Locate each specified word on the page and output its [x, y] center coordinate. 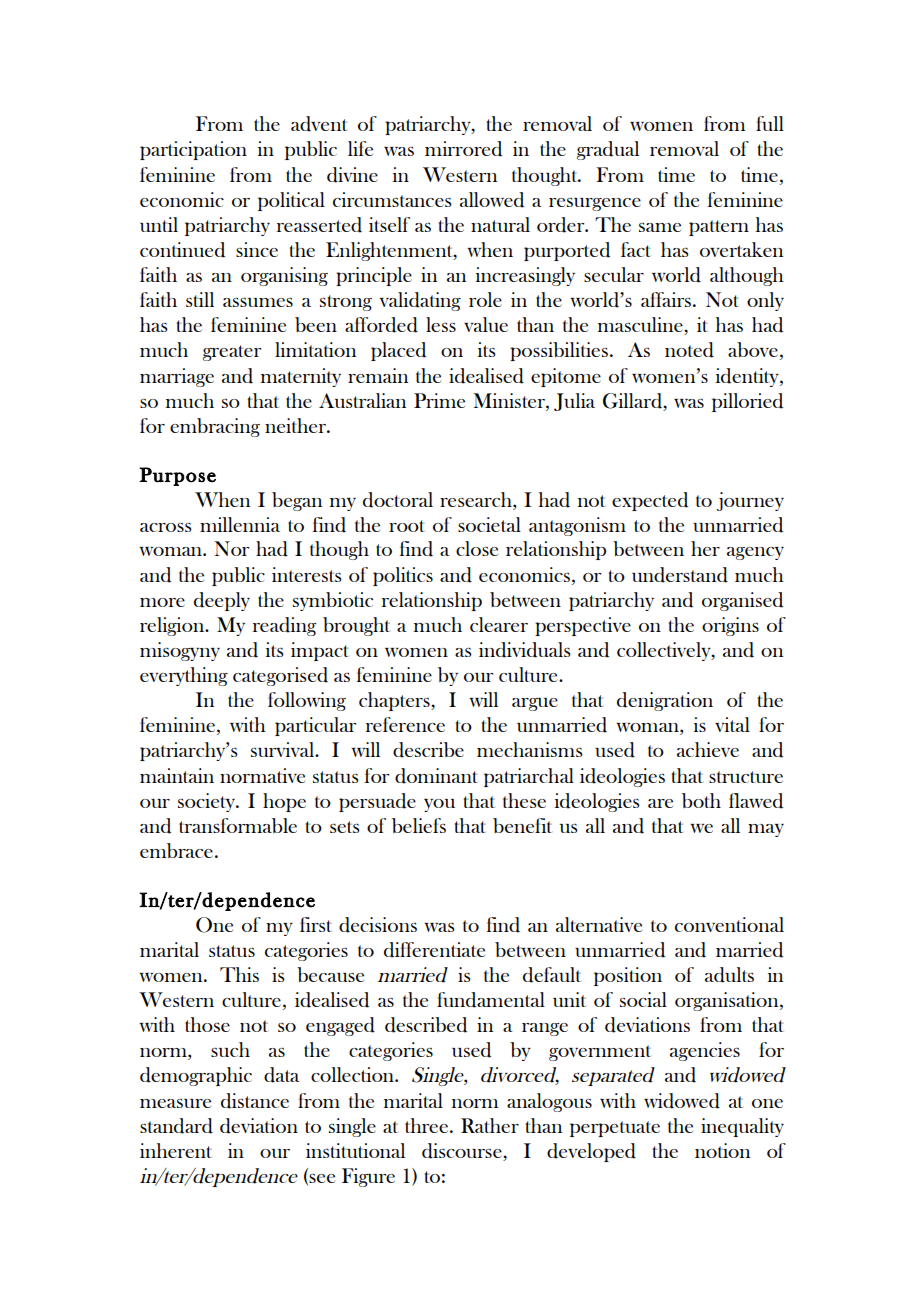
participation [193, 150]
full [770, 123]
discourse [463, 1151]
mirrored [463, 149]
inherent [176, 1150]
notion [722, 1150]
